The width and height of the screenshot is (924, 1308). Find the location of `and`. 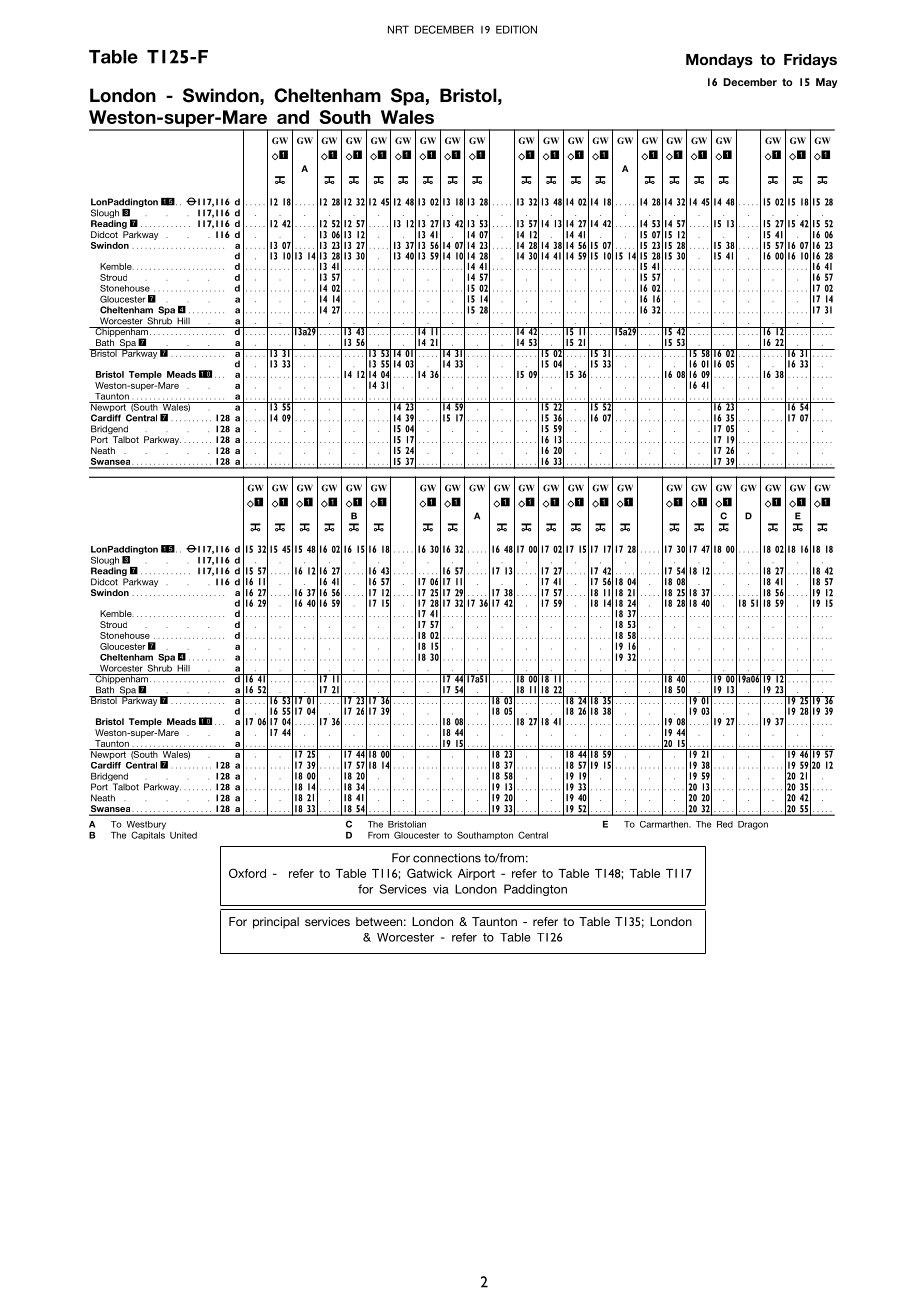

and is located at coordinates (293, 117).
